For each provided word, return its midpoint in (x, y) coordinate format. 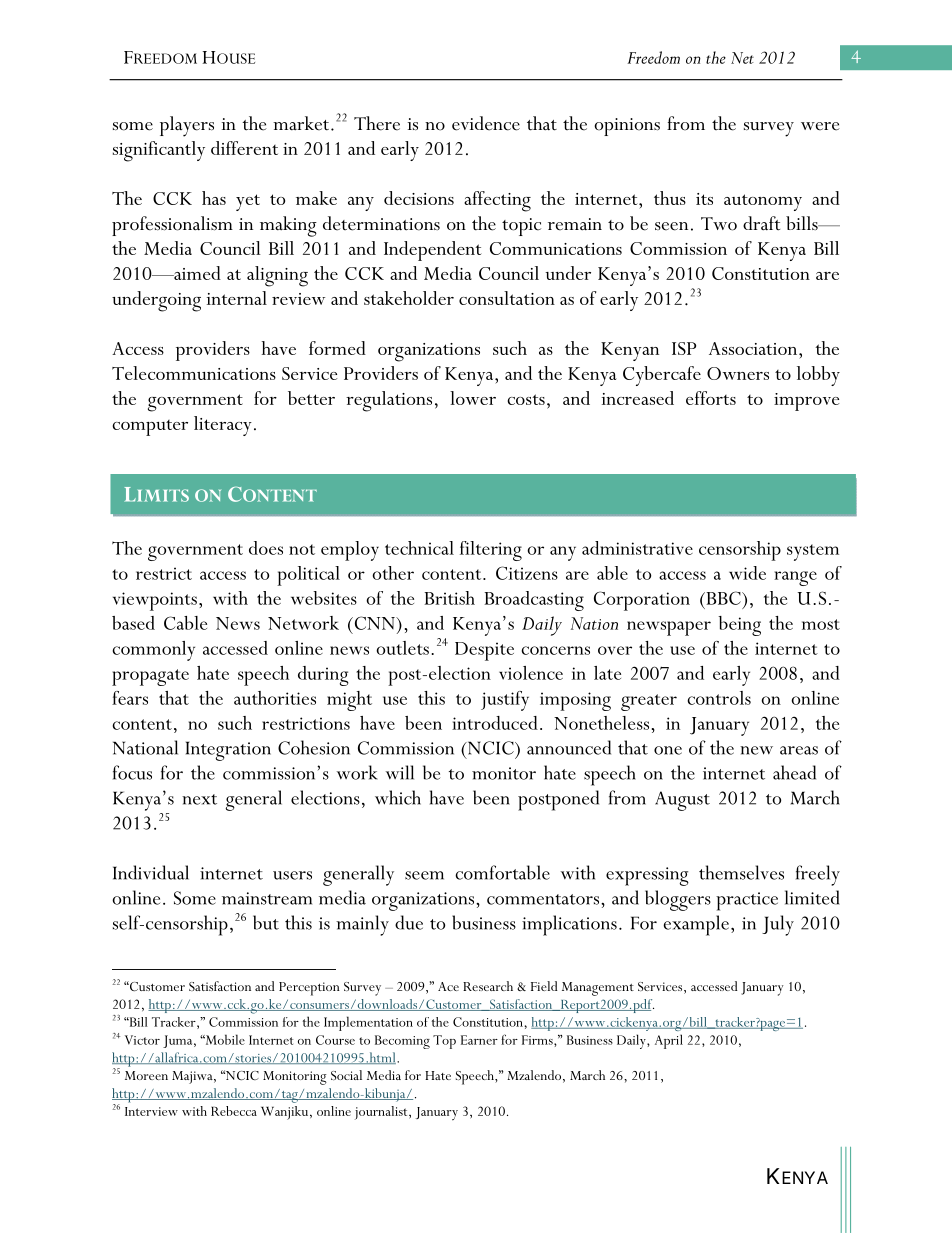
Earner (479, 1040)
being (739, 626)
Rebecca (234, 1111)
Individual (151, 872)
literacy (223, 426)
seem (424, 875)
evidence (486, 123)
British (449, 598)
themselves (741, 872)
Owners (738, 373)
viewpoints (155, 601)
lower (473, 398)
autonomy (763, 202)
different (244, 148)
